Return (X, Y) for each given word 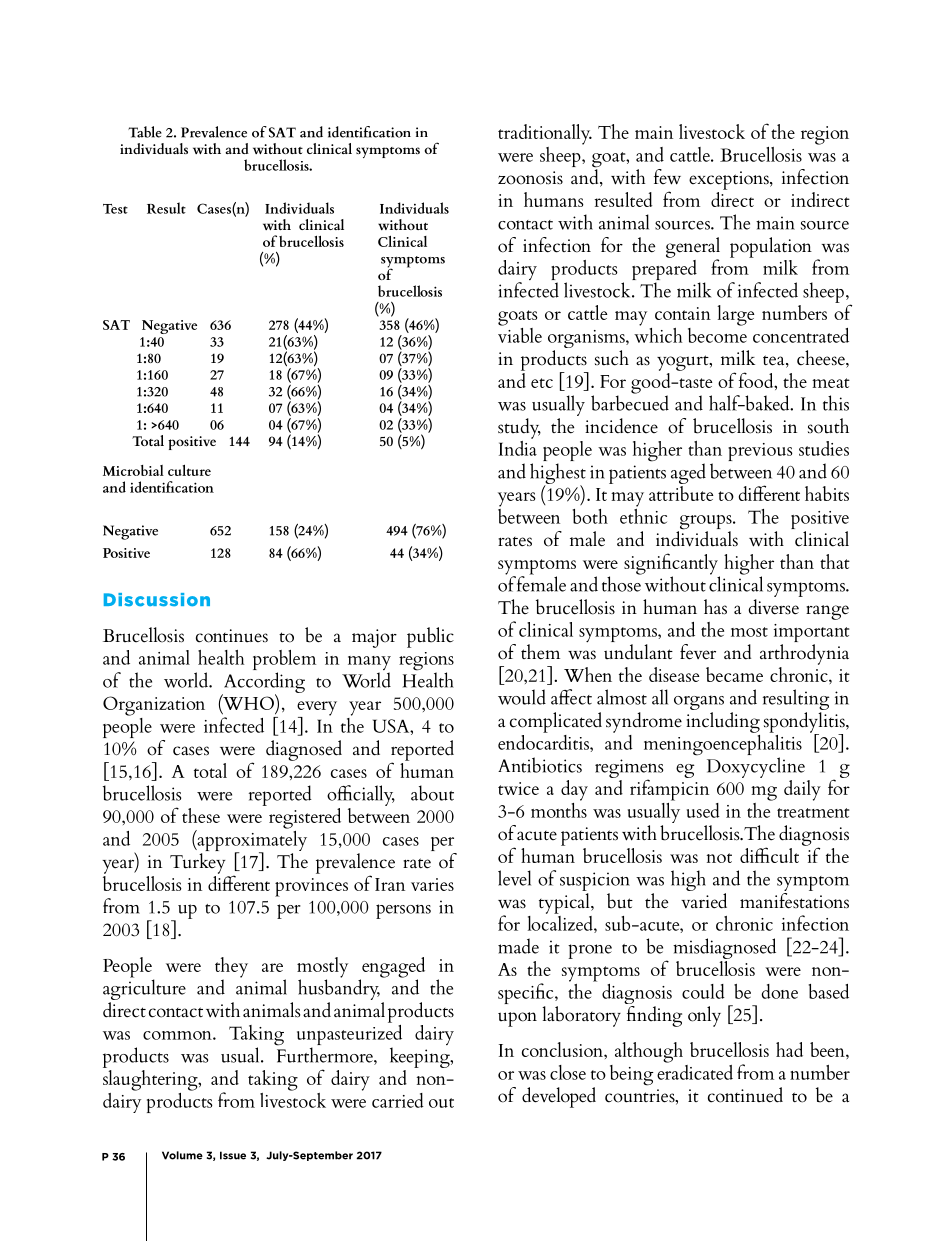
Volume (182, 1155)
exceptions (730, 180)
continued (745, 1095)
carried (398, 1100)
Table (145, 132)
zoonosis (530, 178)
